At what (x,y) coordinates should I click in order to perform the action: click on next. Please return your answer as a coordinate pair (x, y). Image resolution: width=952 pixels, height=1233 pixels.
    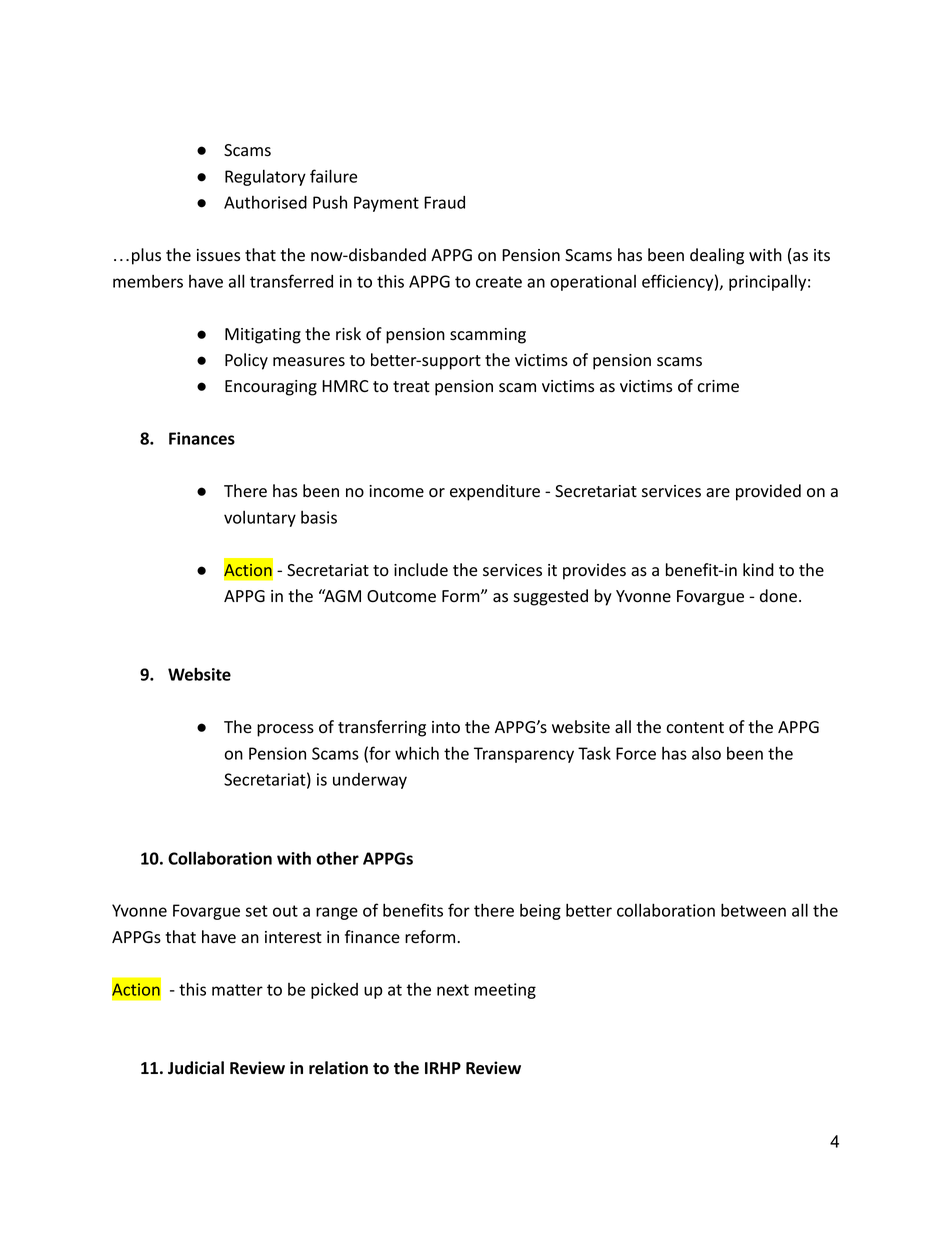
    Looking at the image, I should click on (453, 990).
